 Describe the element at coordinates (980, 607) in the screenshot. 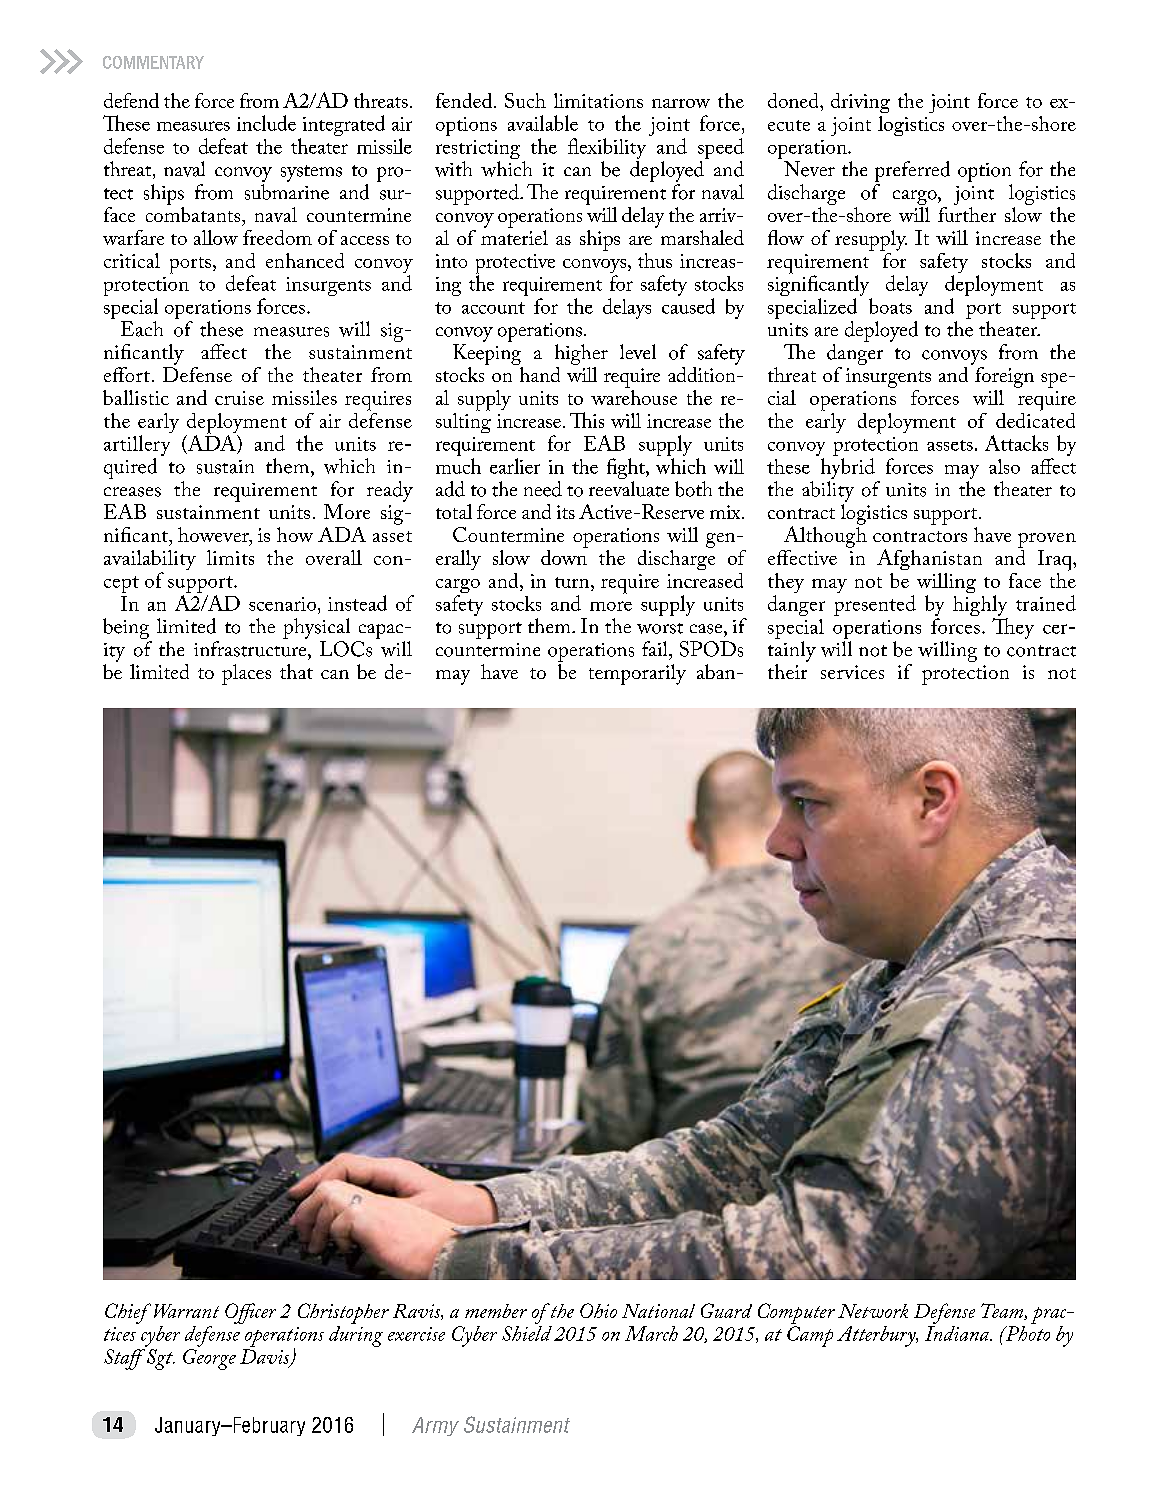

I see `highly` at that location.
